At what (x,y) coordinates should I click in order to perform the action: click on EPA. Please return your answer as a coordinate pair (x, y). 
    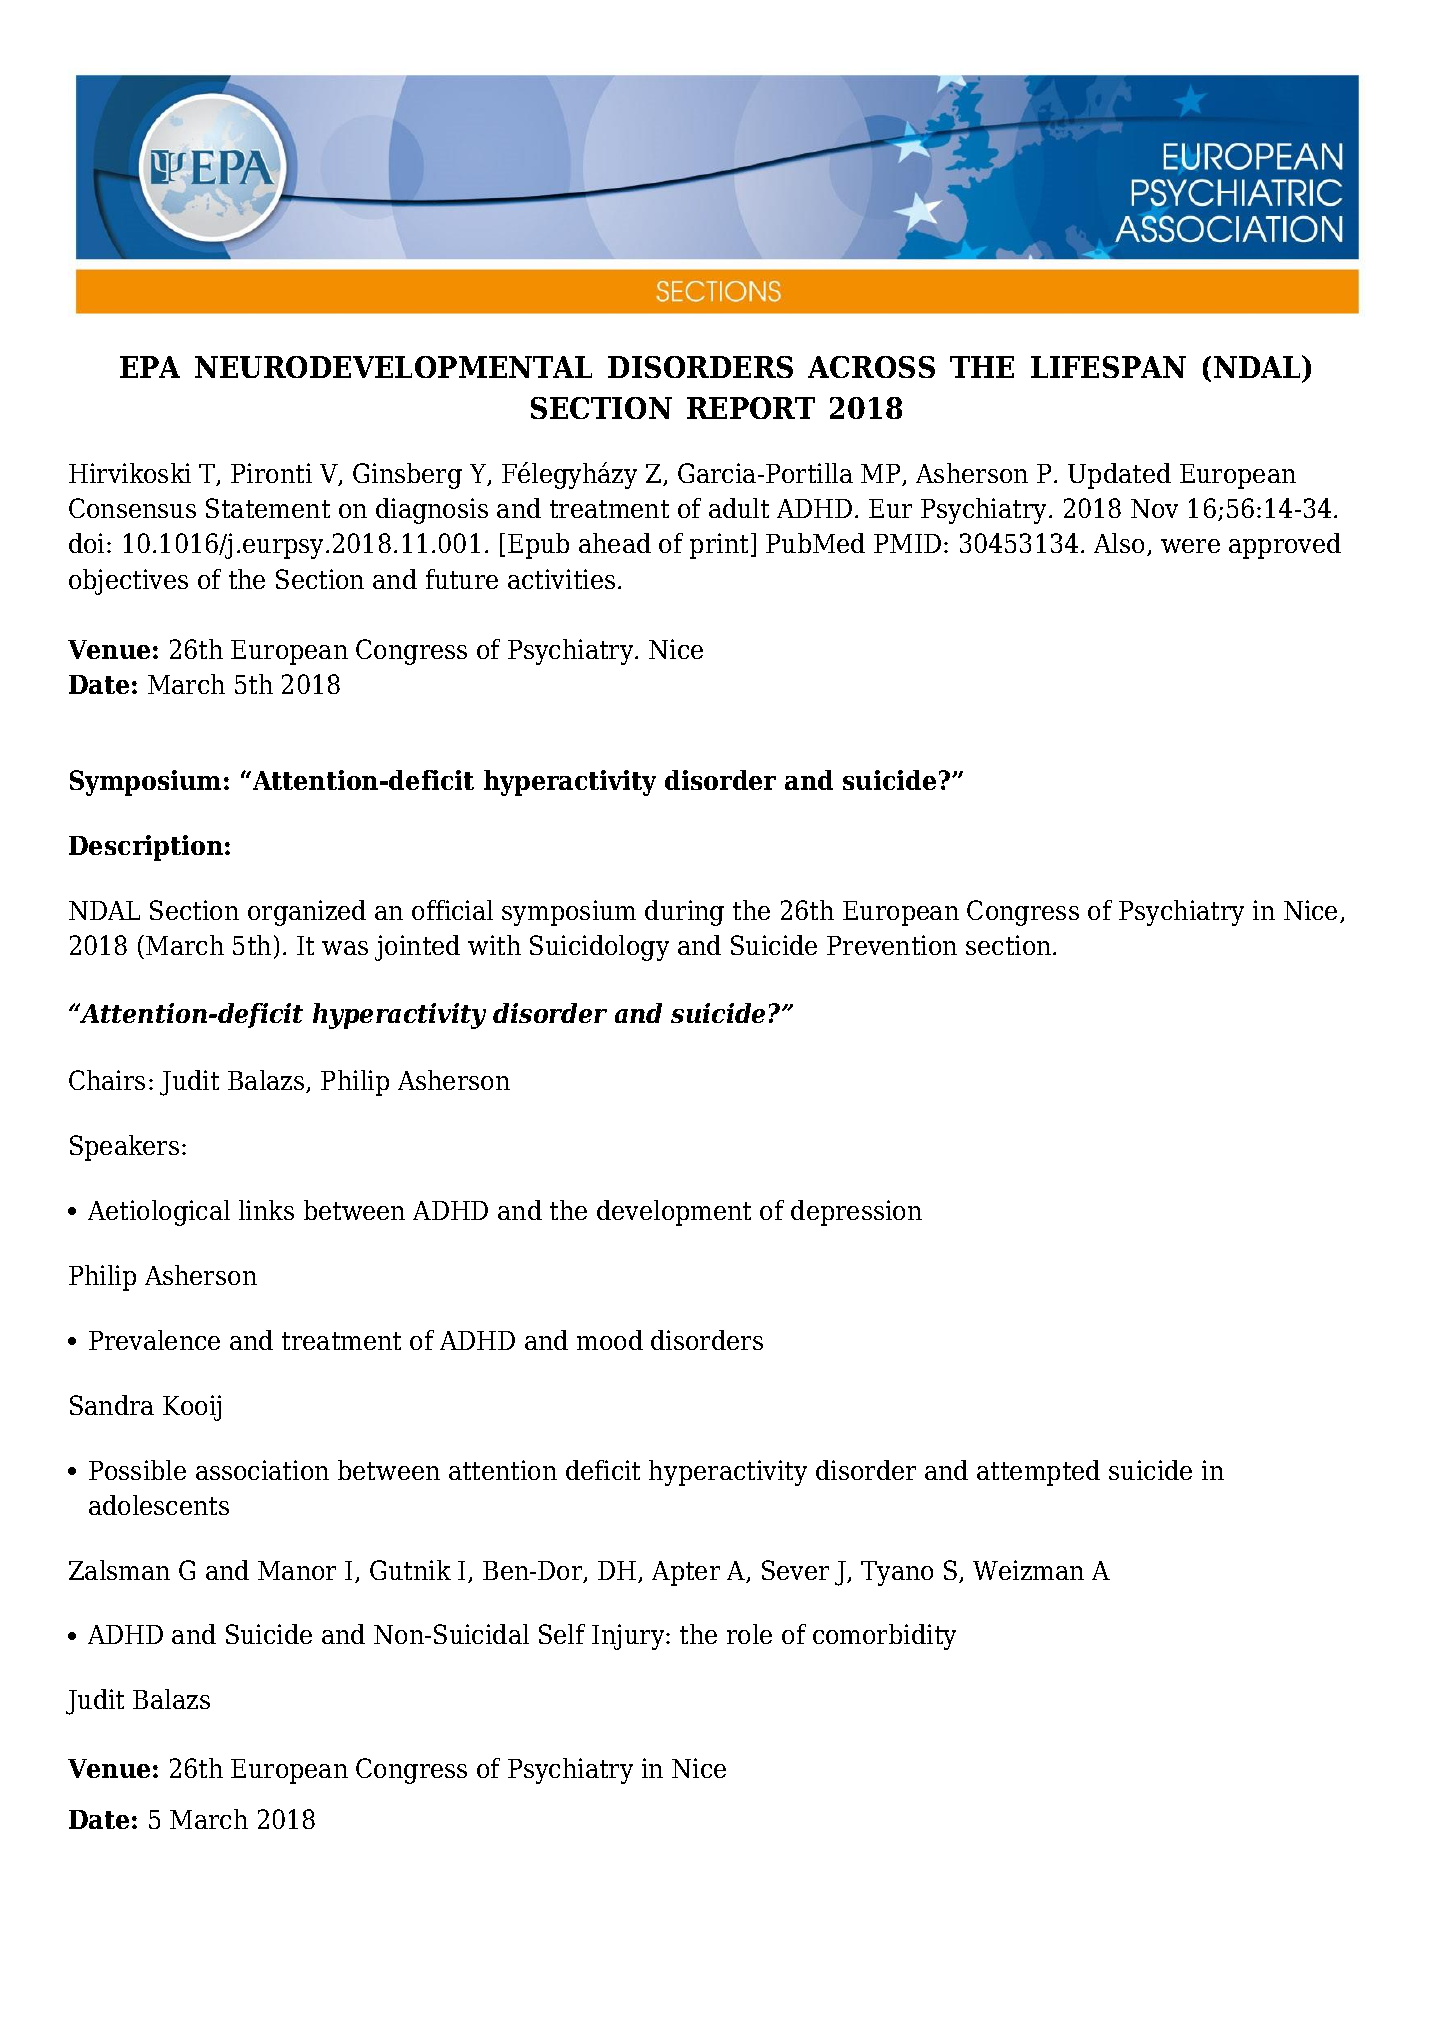
    Looking at the image, I should click on (150, 367).
